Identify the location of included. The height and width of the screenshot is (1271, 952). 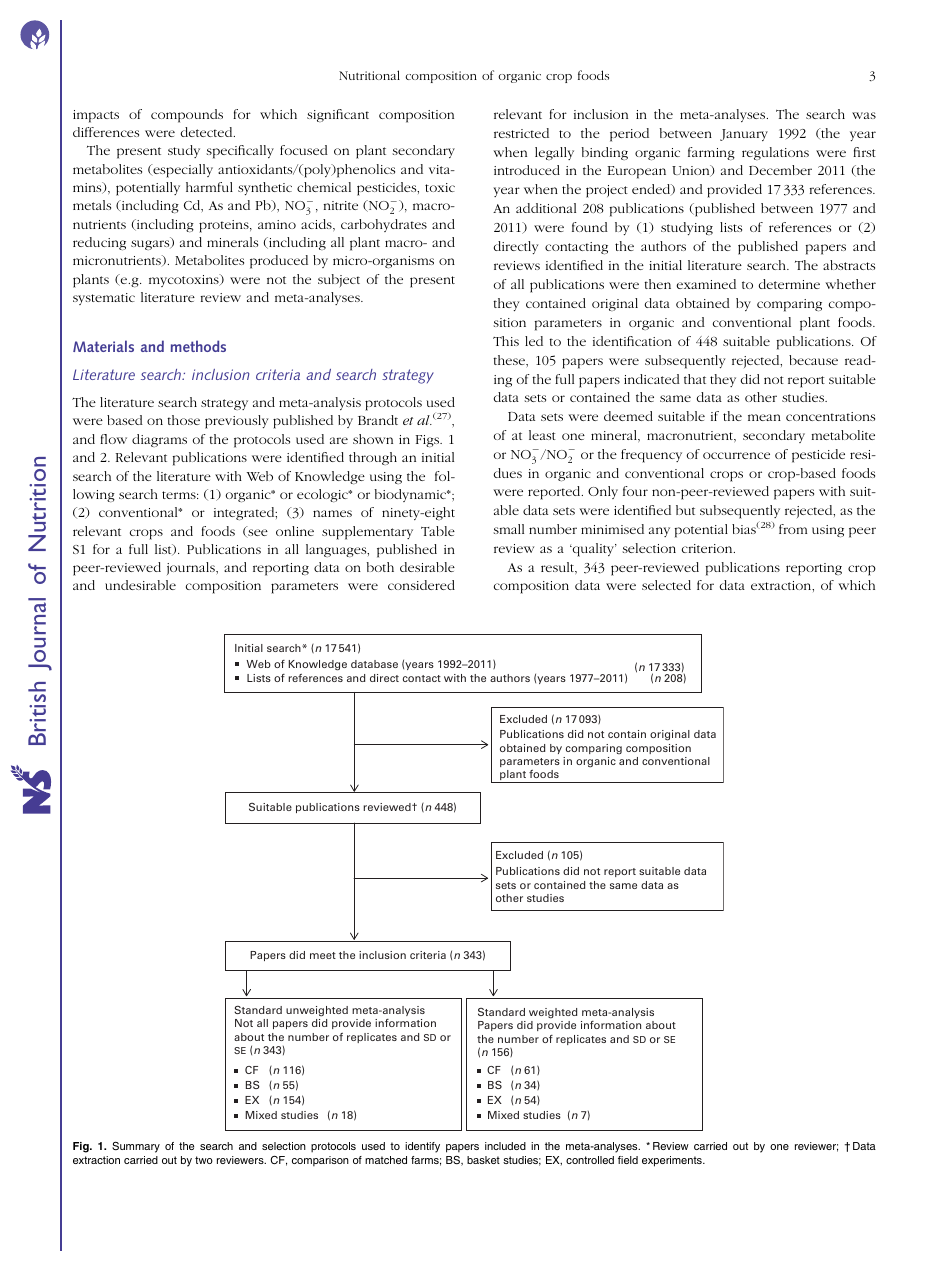
(505, 1146).
